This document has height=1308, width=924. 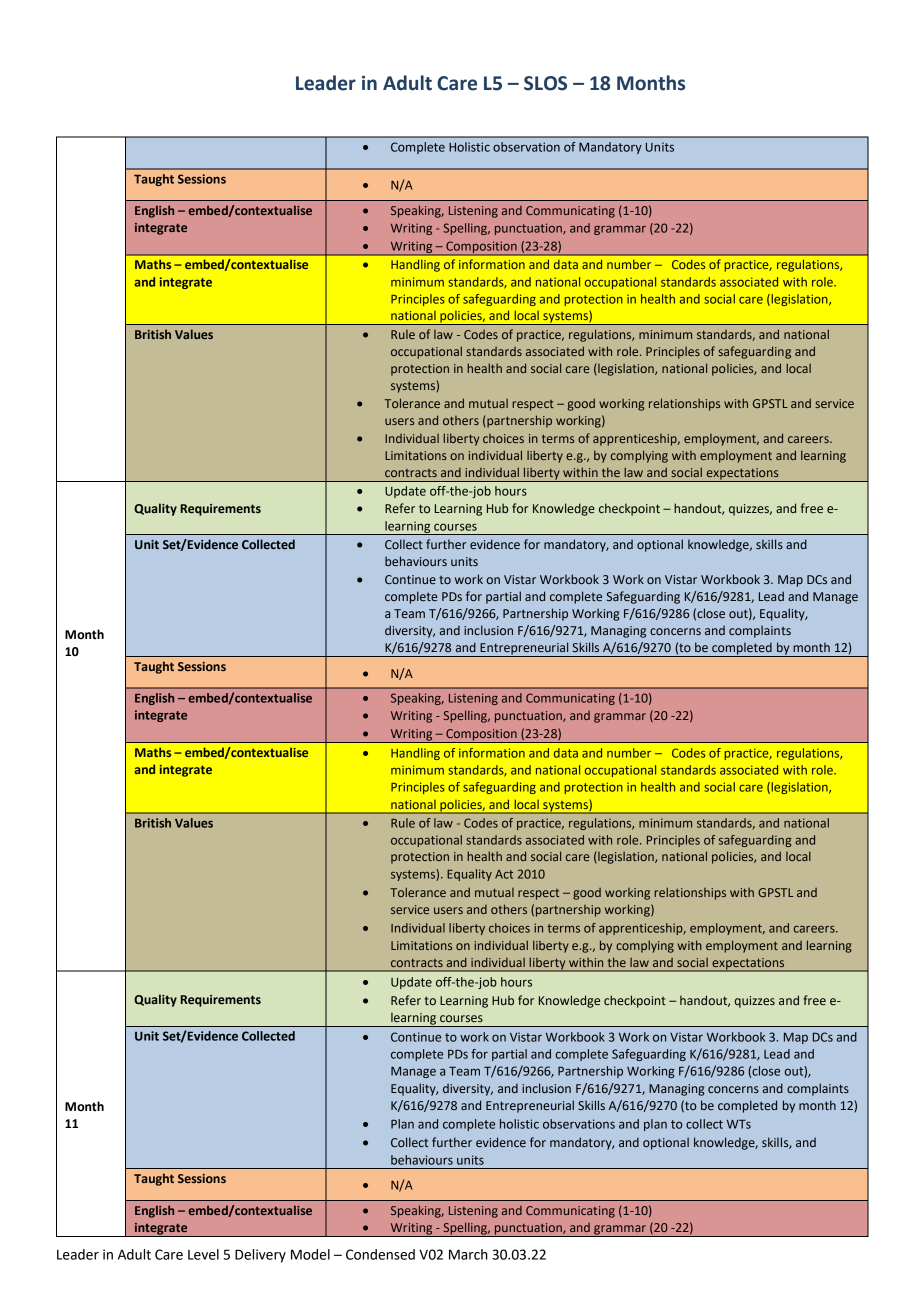 What do you see at coordinates (380, 1254) in the document?
I see `Condensed` at bounding box center [380, 1254].
